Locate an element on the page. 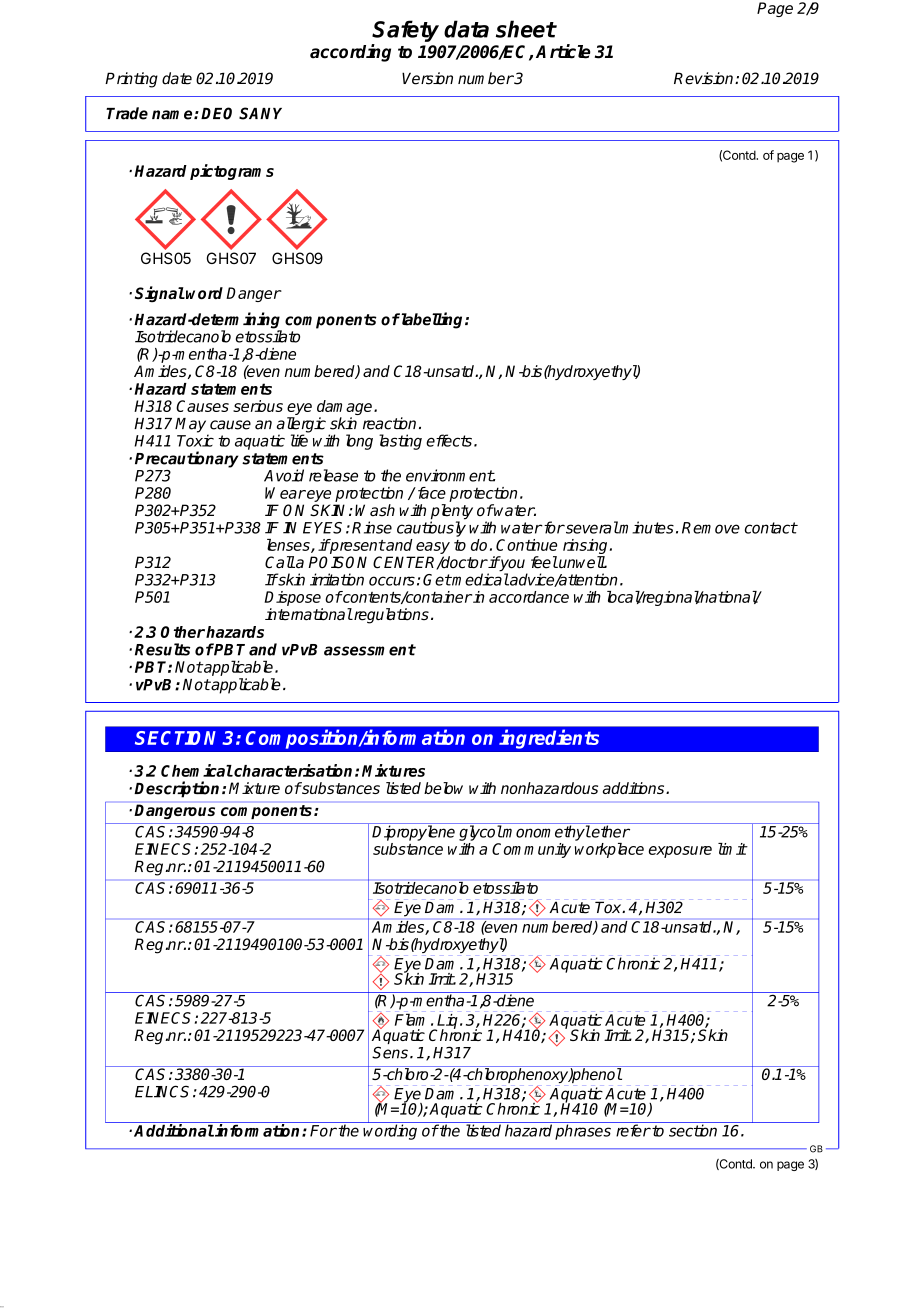 Image resolution: width=924 pixels, height=1308 pixels. minutes is located at coordinates (646, 527).
